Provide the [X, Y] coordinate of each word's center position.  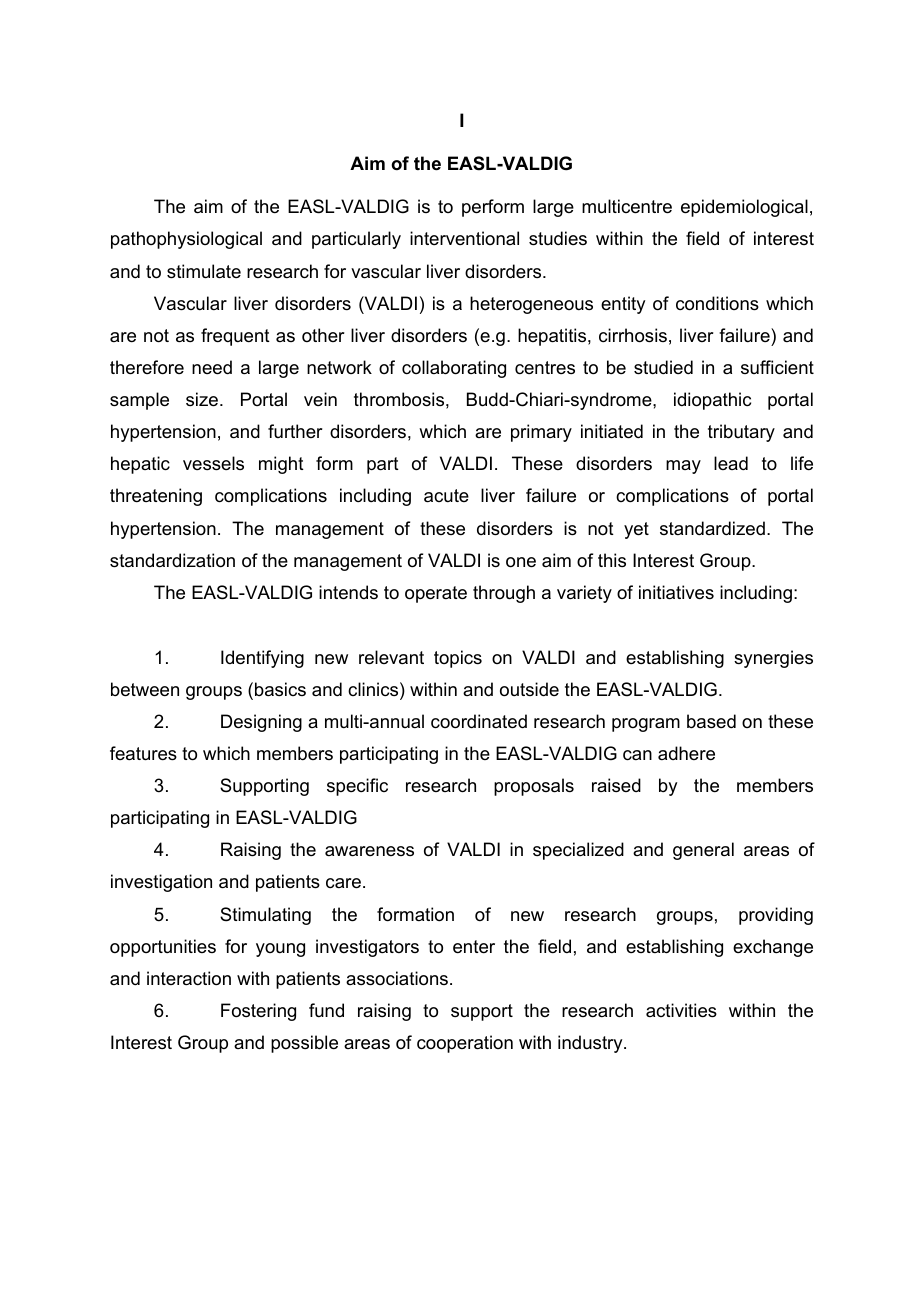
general [703, 851]
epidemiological [744, 208]
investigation [161, 883]
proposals [534, 787]
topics [458, 659]
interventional [464, 238]
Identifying [262, 659]
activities [681, 1010]
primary [541, 433]
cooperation [465, 1044]
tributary [741, 433]
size [203, 399]
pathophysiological [186, 240]
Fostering [258, 1012]
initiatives [676, 592]
